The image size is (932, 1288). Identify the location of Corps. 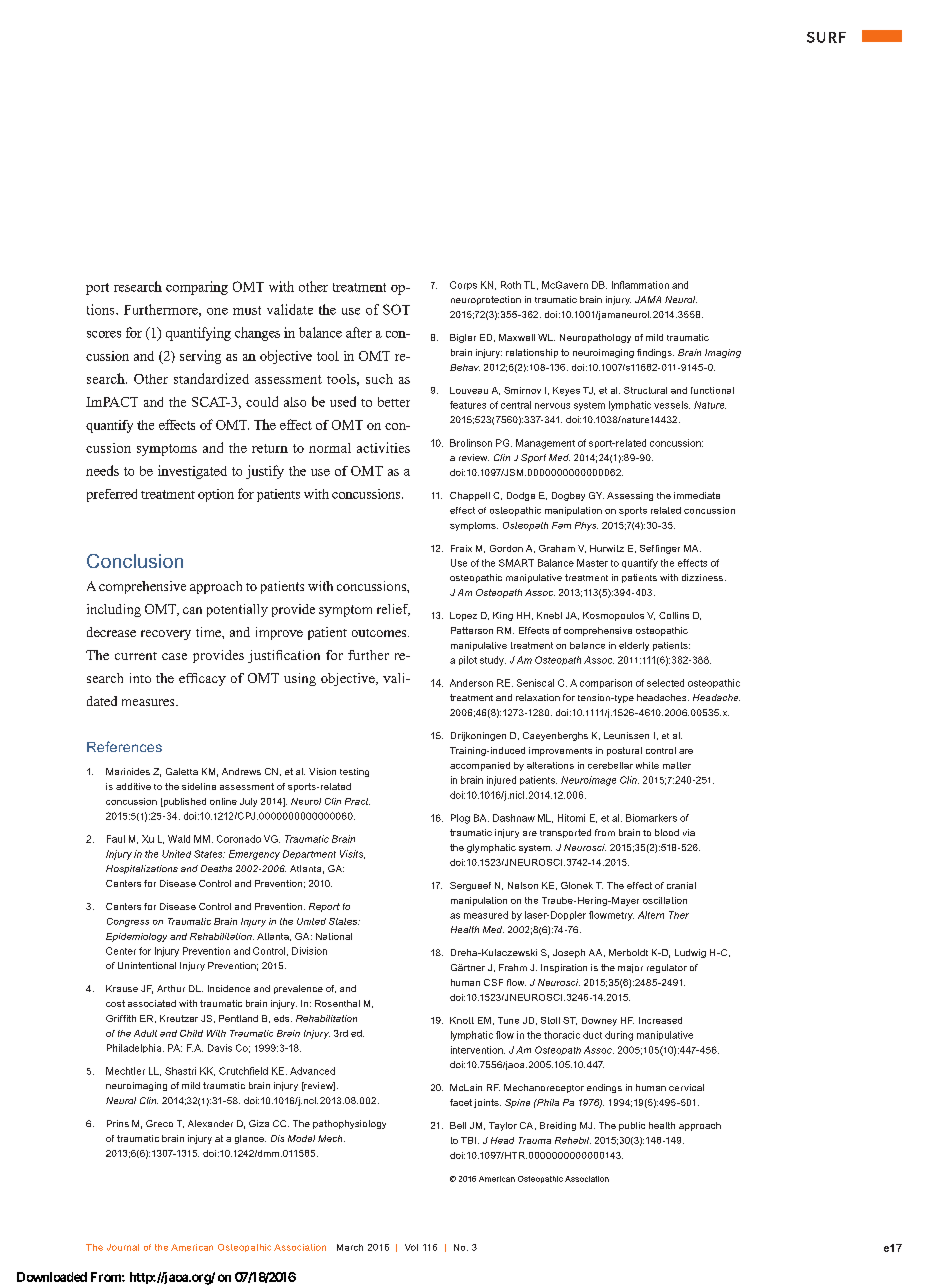
(463, 285).
